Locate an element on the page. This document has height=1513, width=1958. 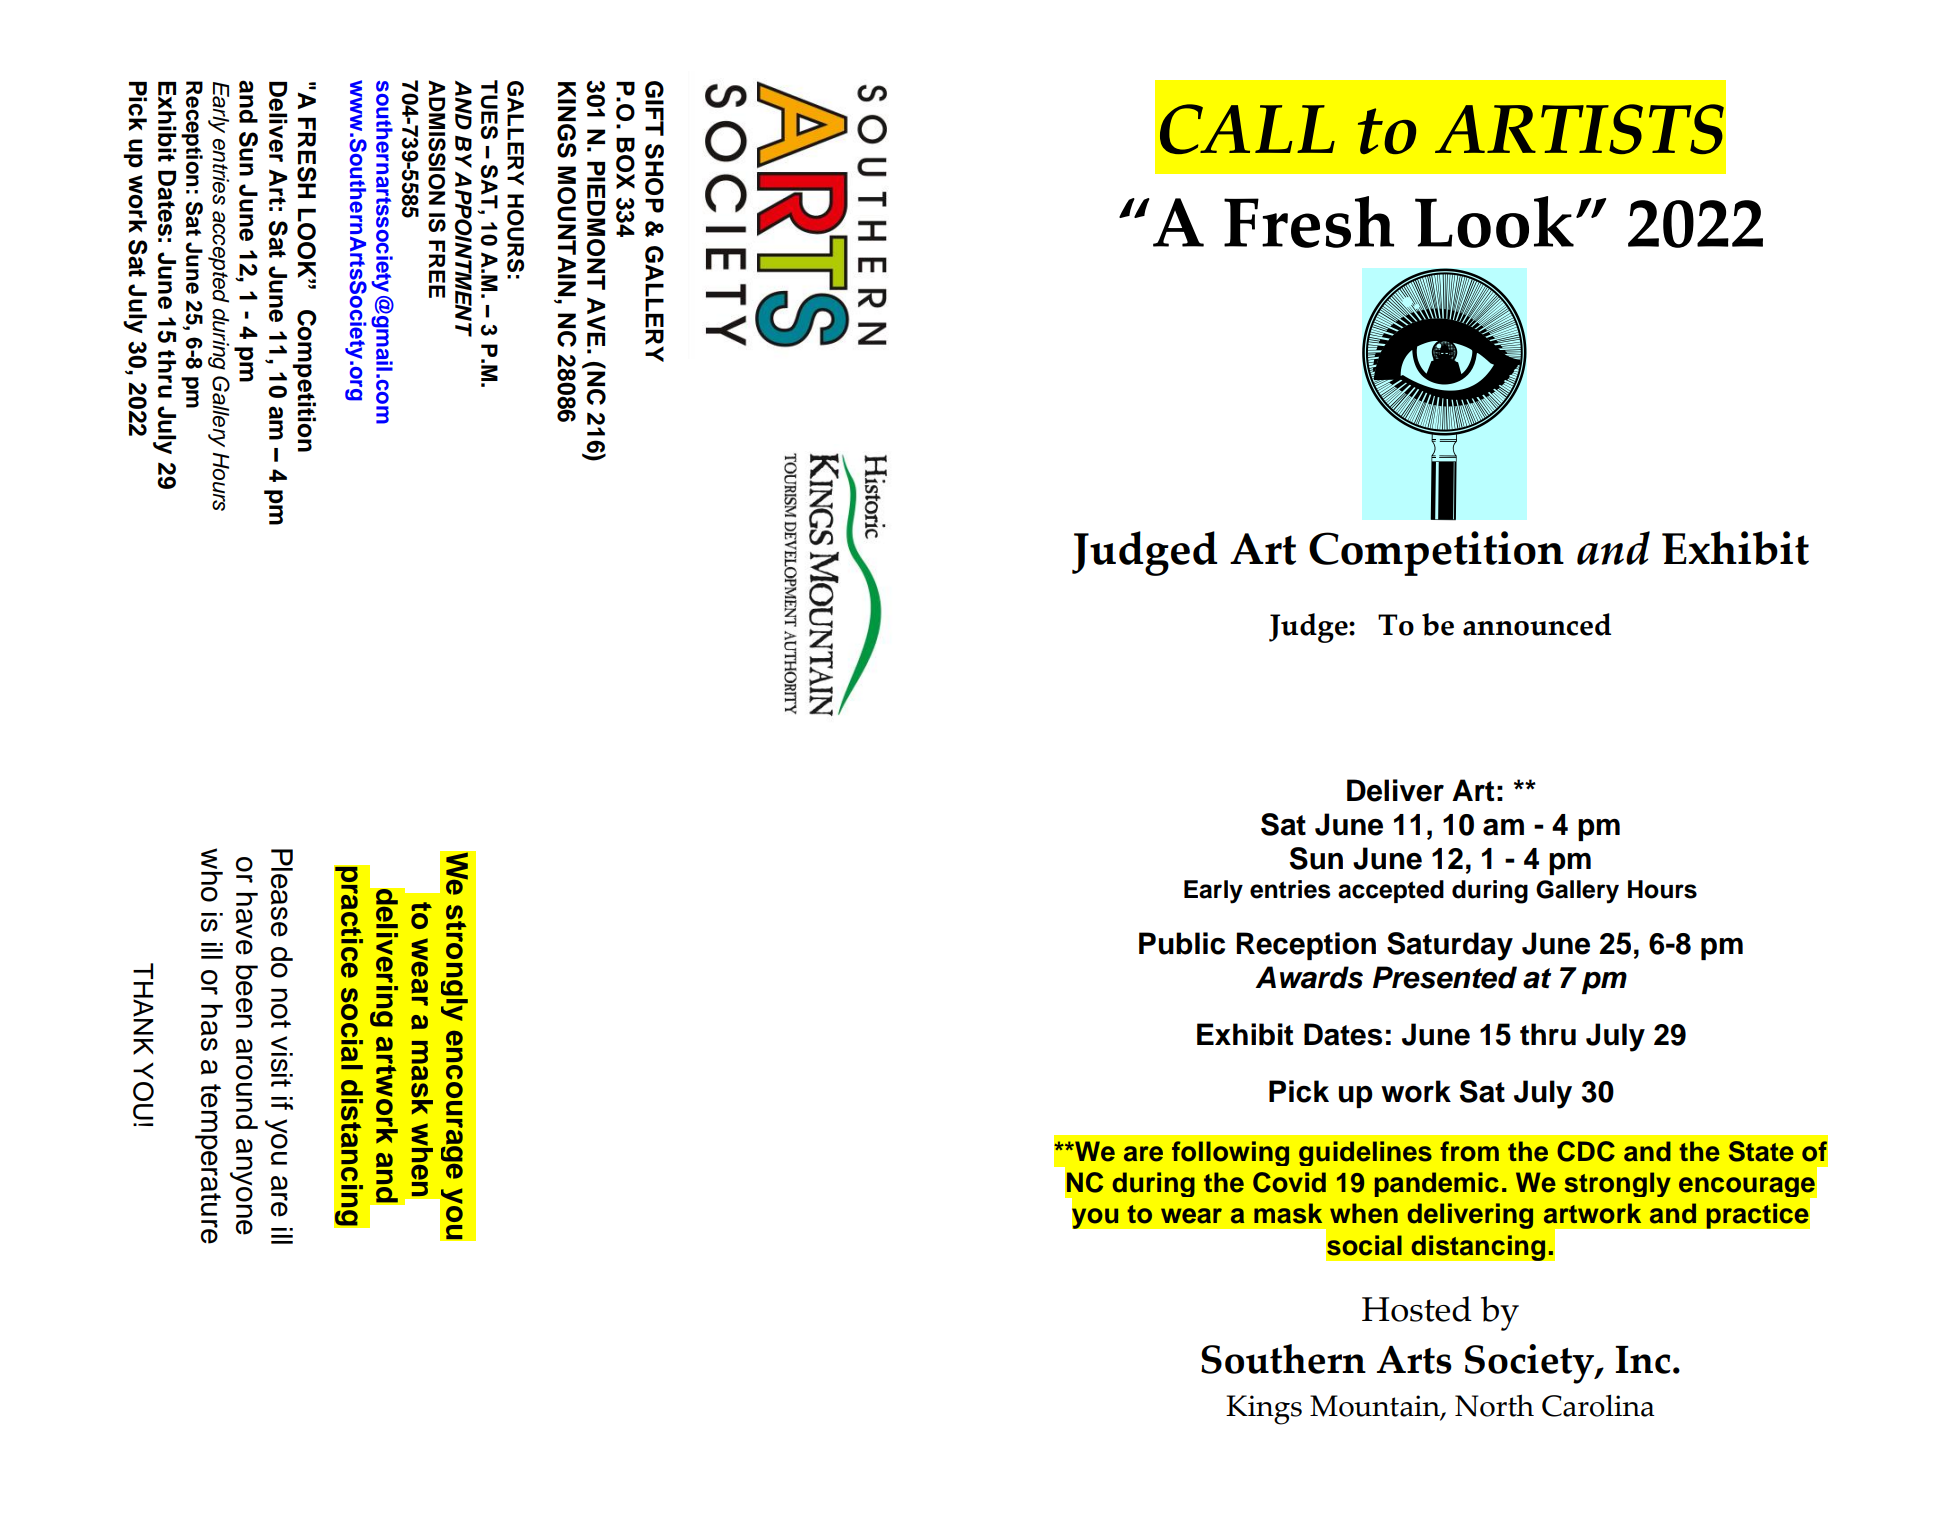
CALL is located at coordinates (1247, 129).
